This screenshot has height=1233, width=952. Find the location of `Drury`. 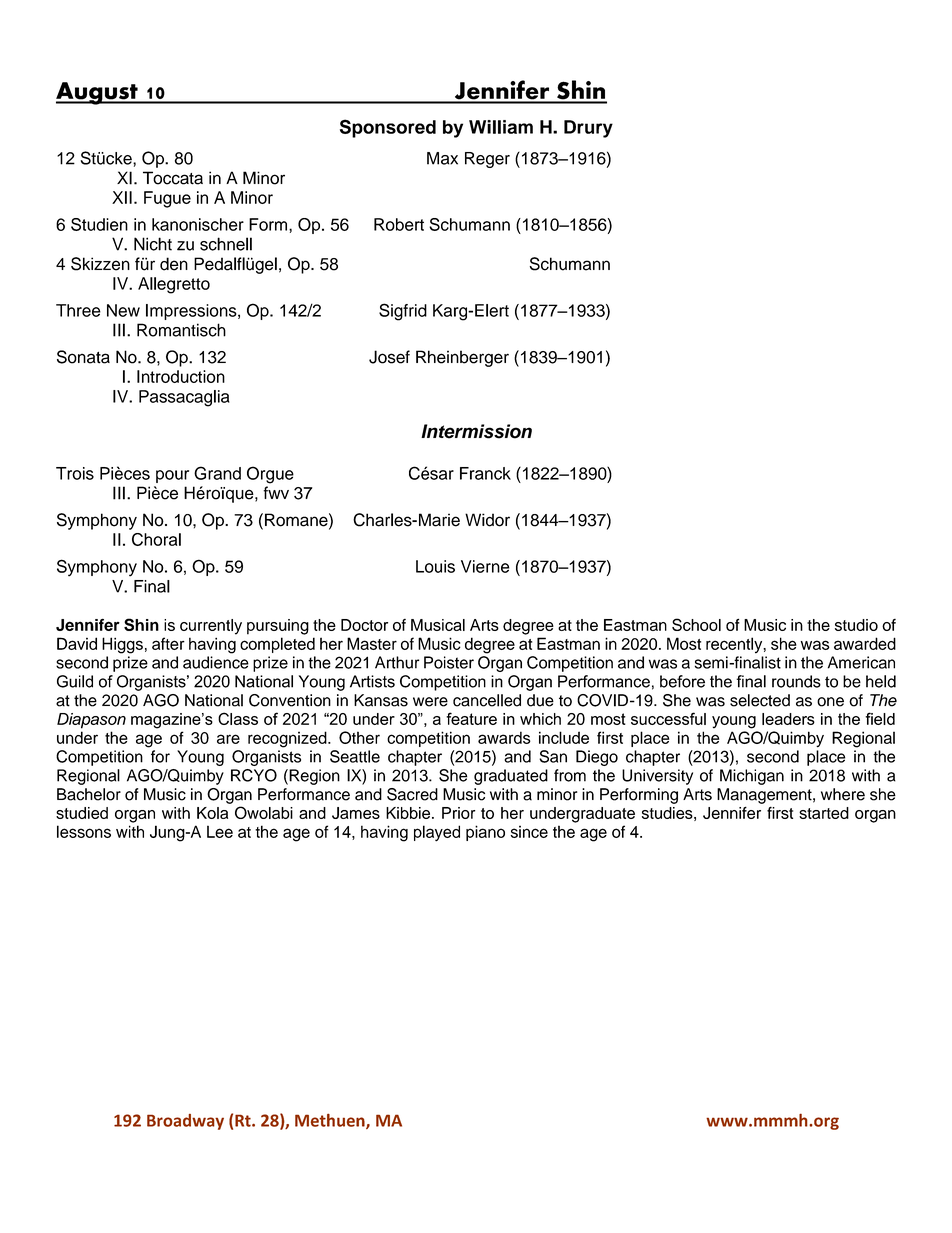

Drury is located at coordinates (588, 129).
